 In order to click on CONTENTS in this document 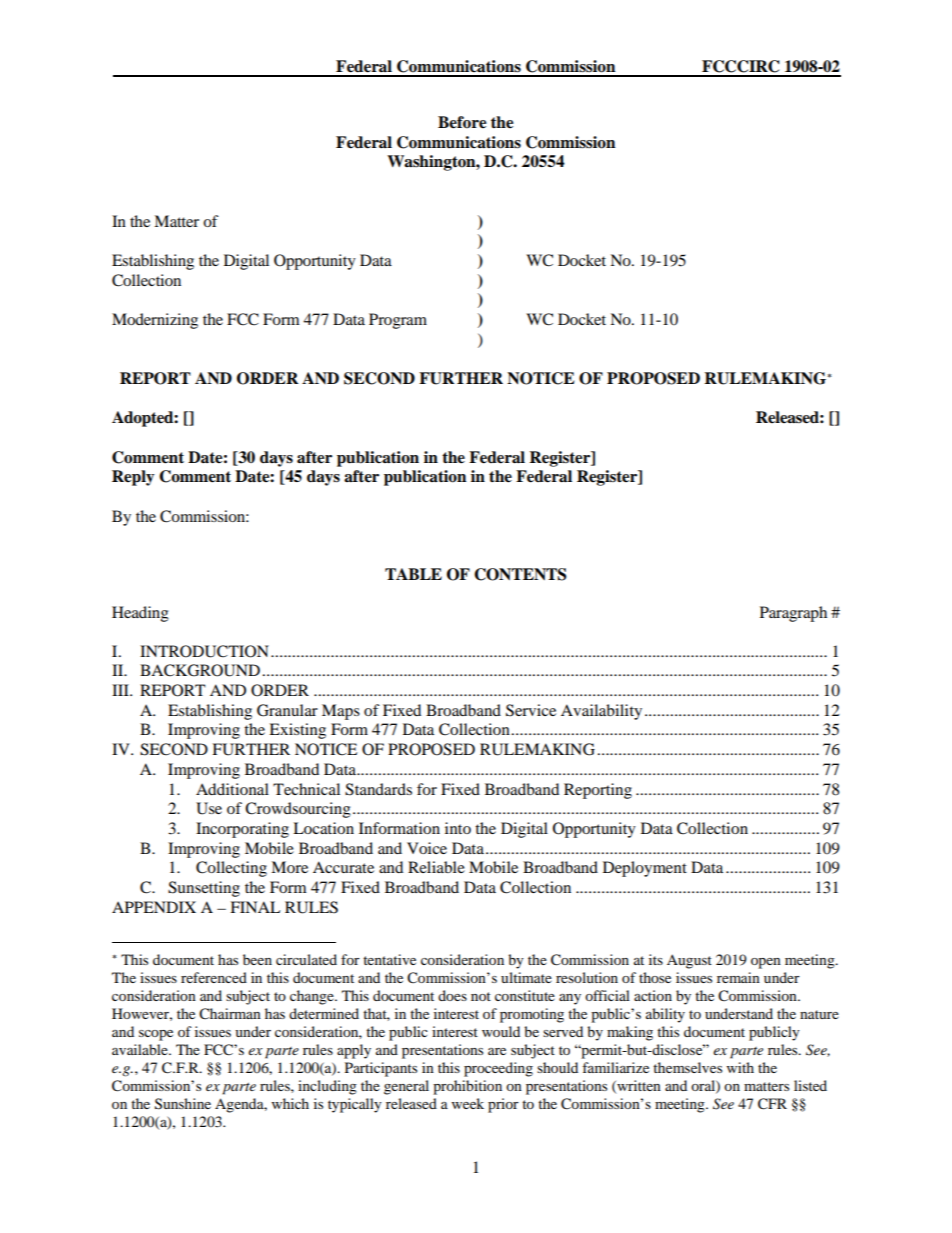, I will do `click(520, 574)`.
